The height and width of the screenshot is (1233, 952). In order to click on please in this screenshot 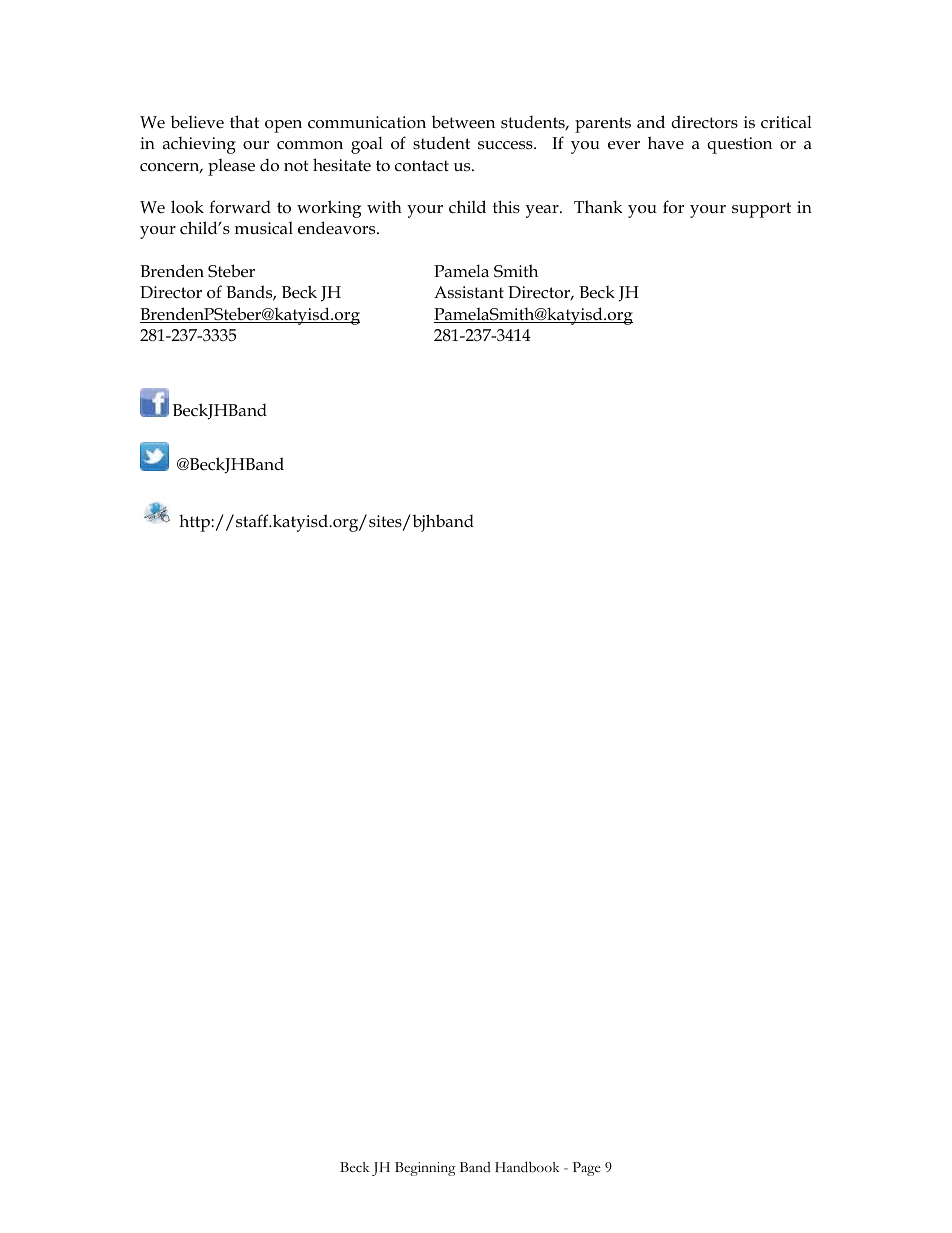, I will do `click(231, 167)`.
